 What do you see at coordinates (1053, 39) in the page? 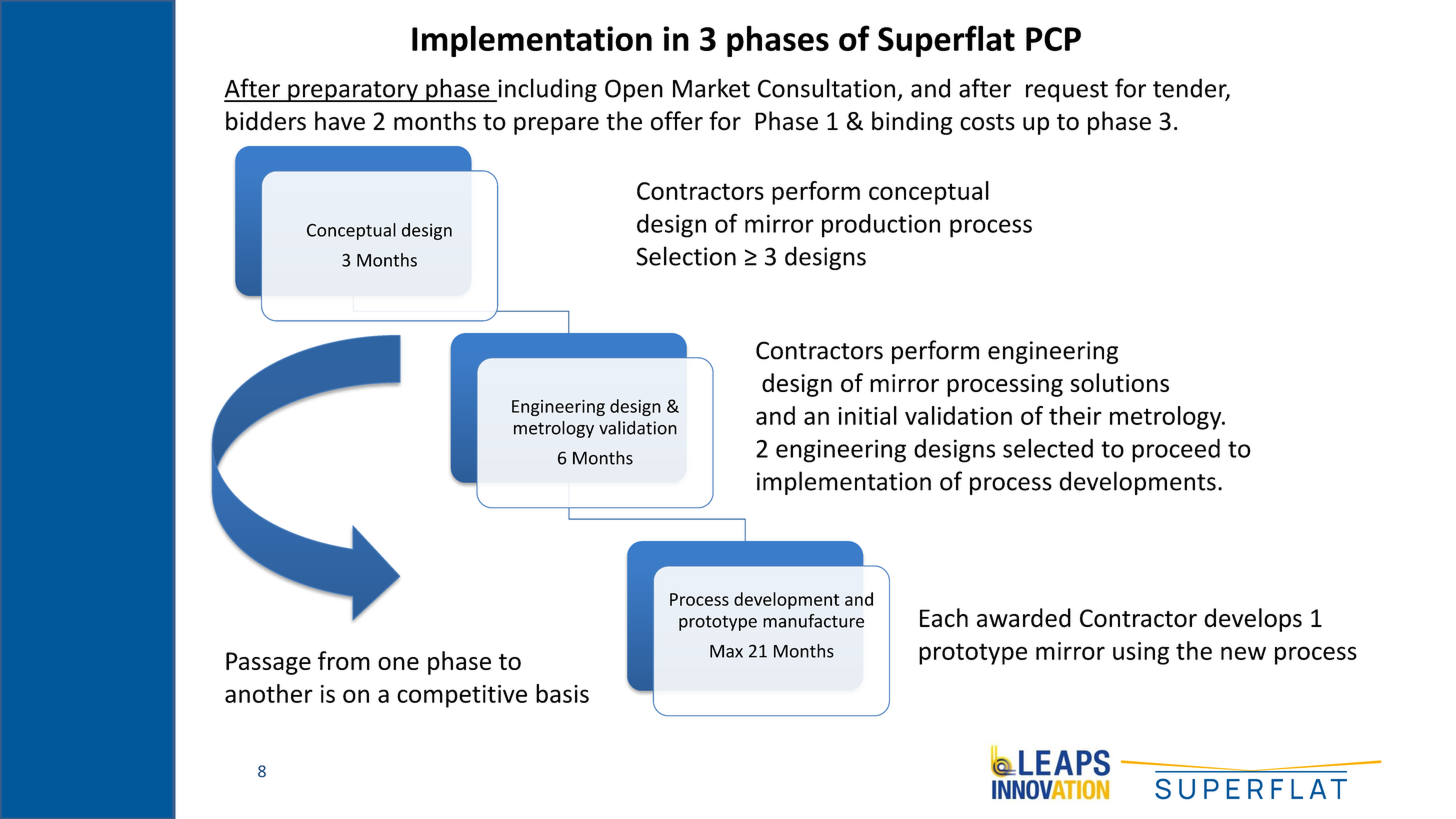
I see `PCP` at bounding box center [1053, 39].
